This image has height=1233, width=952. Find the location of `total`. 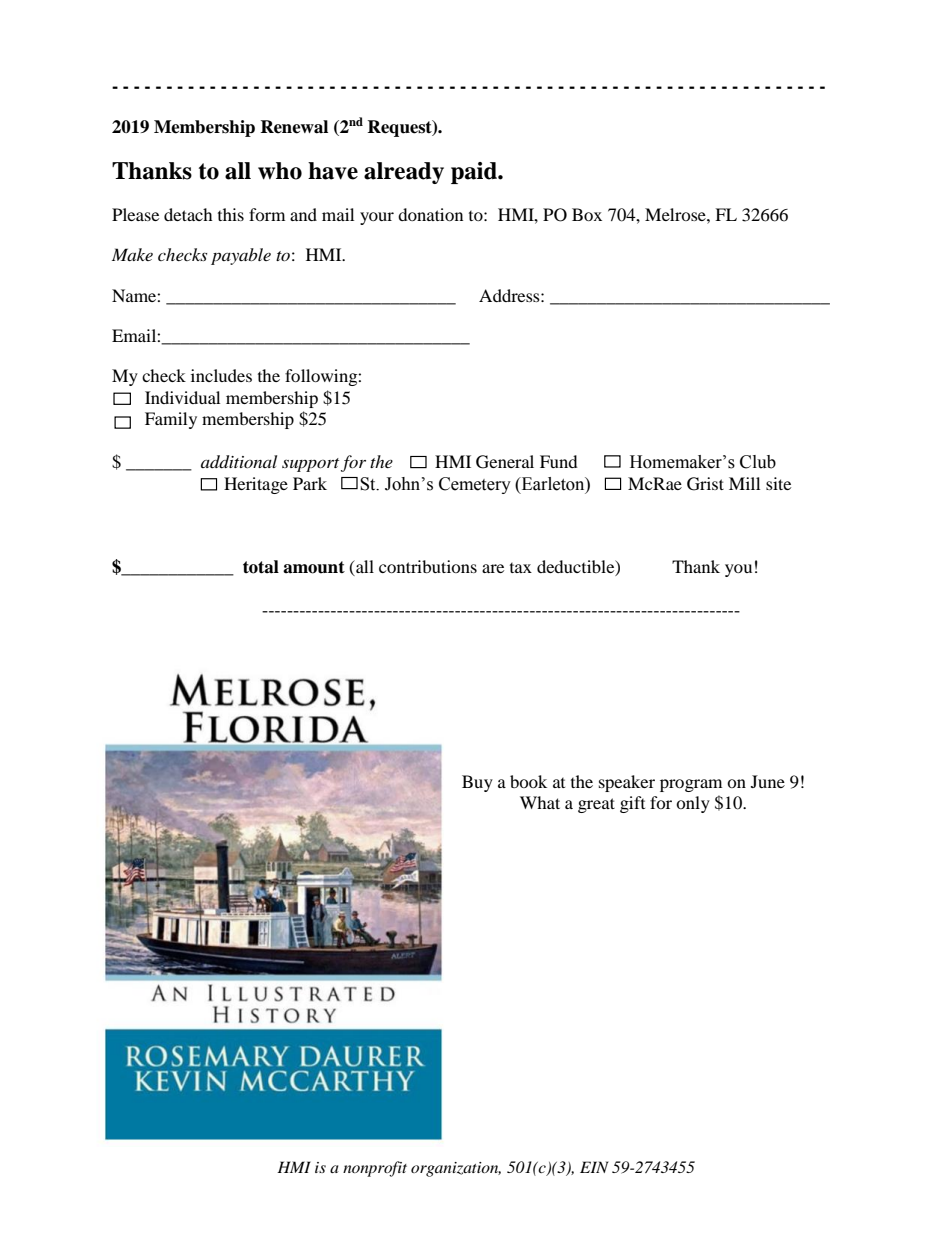

total is located at coordinates (261, 567).
